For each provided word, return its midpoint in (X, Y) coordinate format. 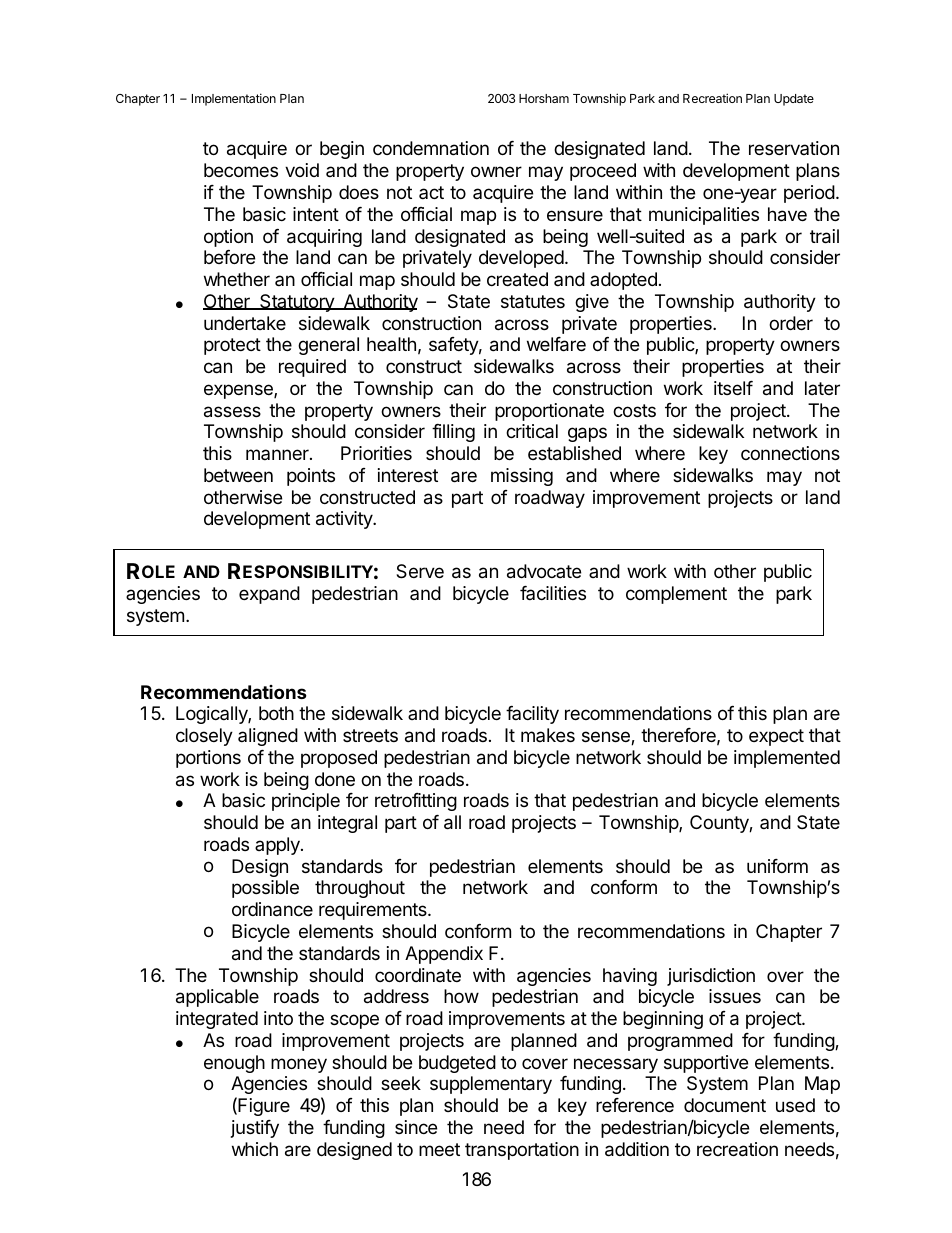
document (725, 1105)
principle (306, 802)
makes (548, 735)
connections (790, 453)
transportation (522, 1151)
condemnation (431, 148)
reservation (794, 148)
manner (278, 454)
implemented (787, 759)
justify (255, 1129)
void (302, 170)
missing (522, 477)
